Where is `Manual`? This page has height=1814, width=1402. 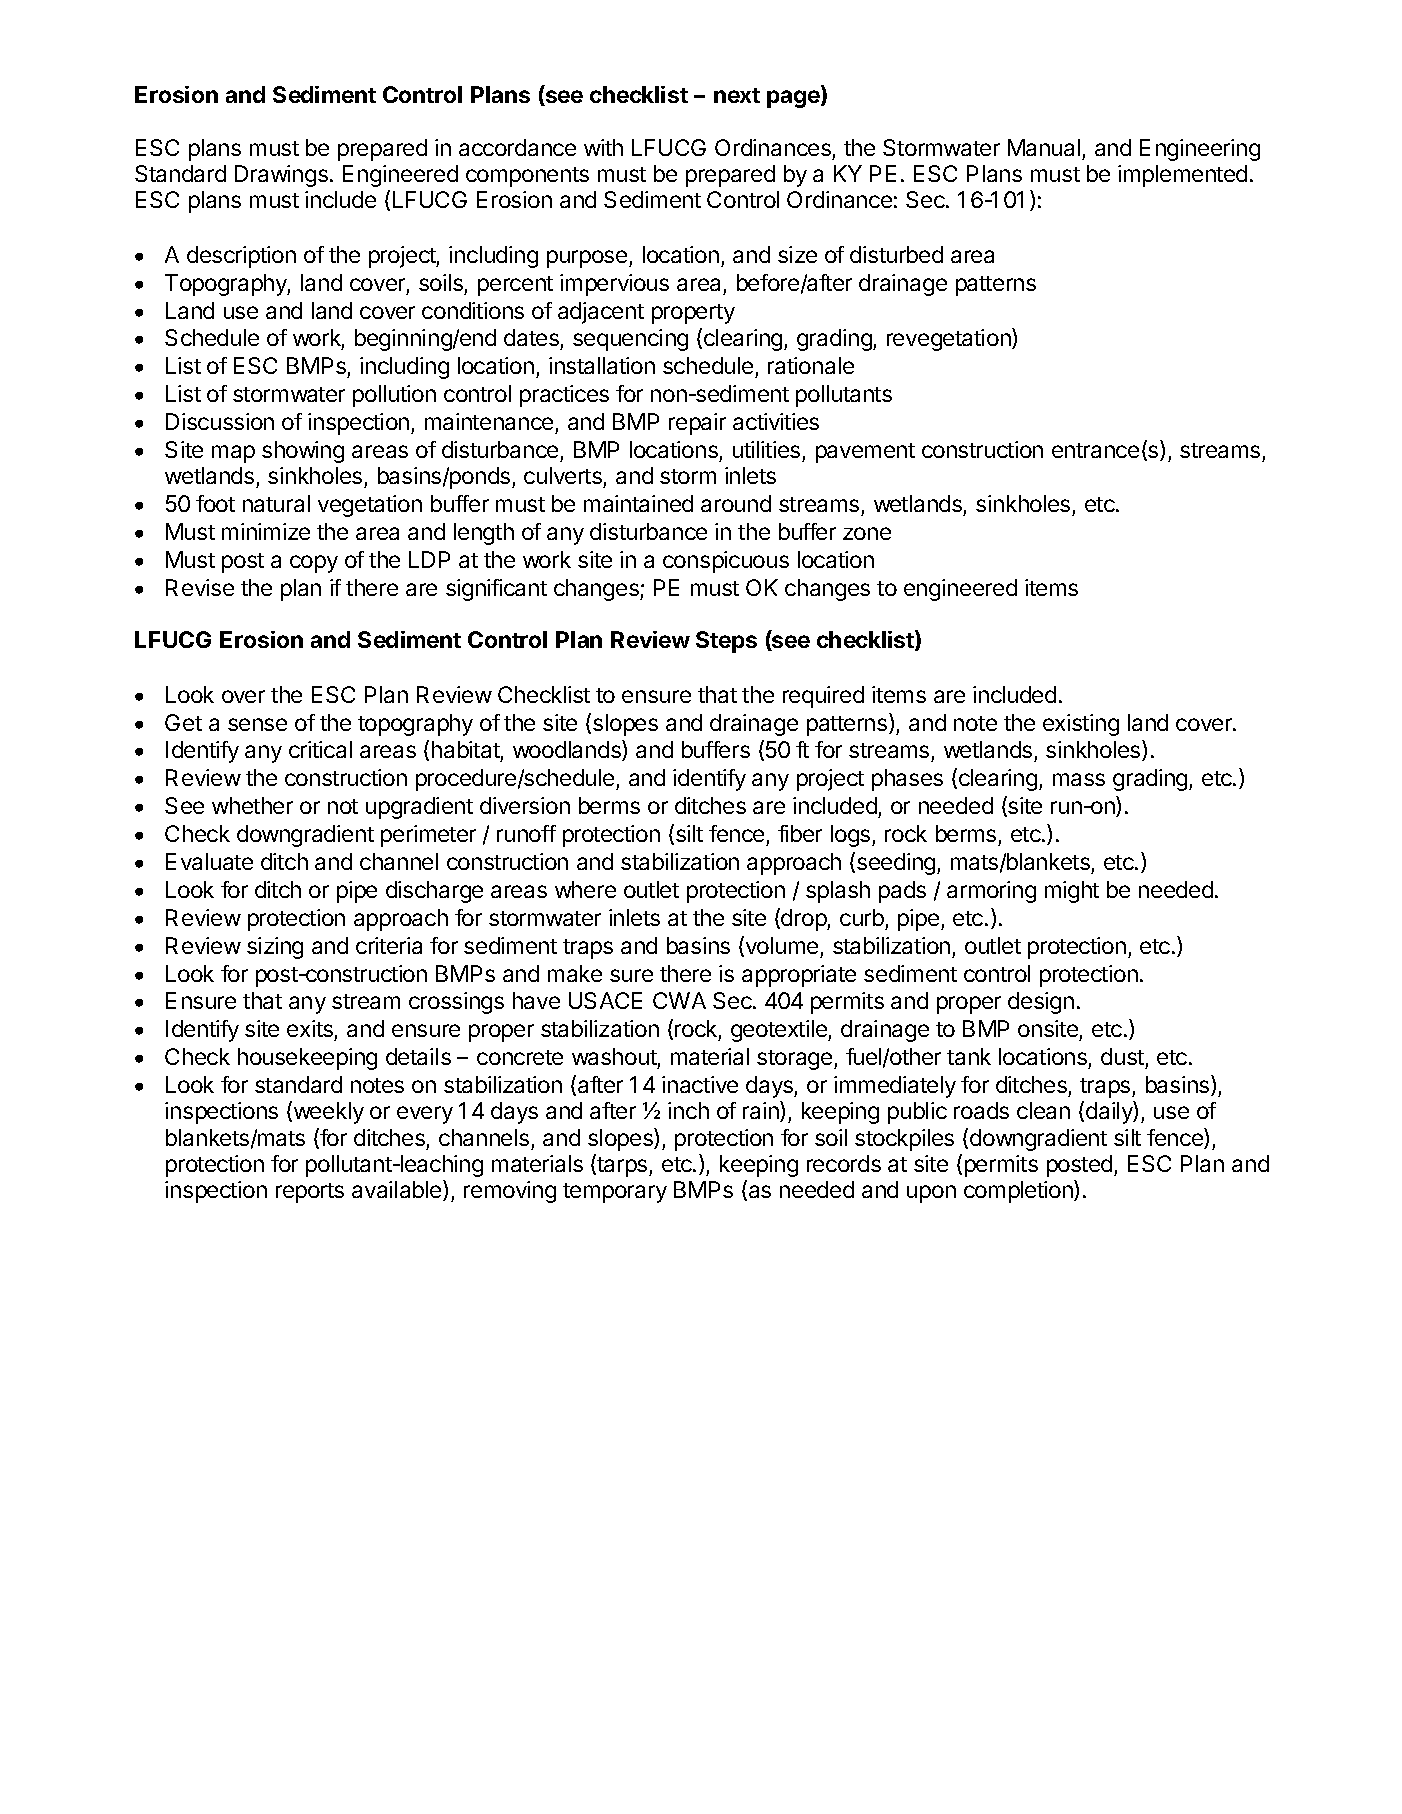
Manual is located at coordinates (1044, 147).
